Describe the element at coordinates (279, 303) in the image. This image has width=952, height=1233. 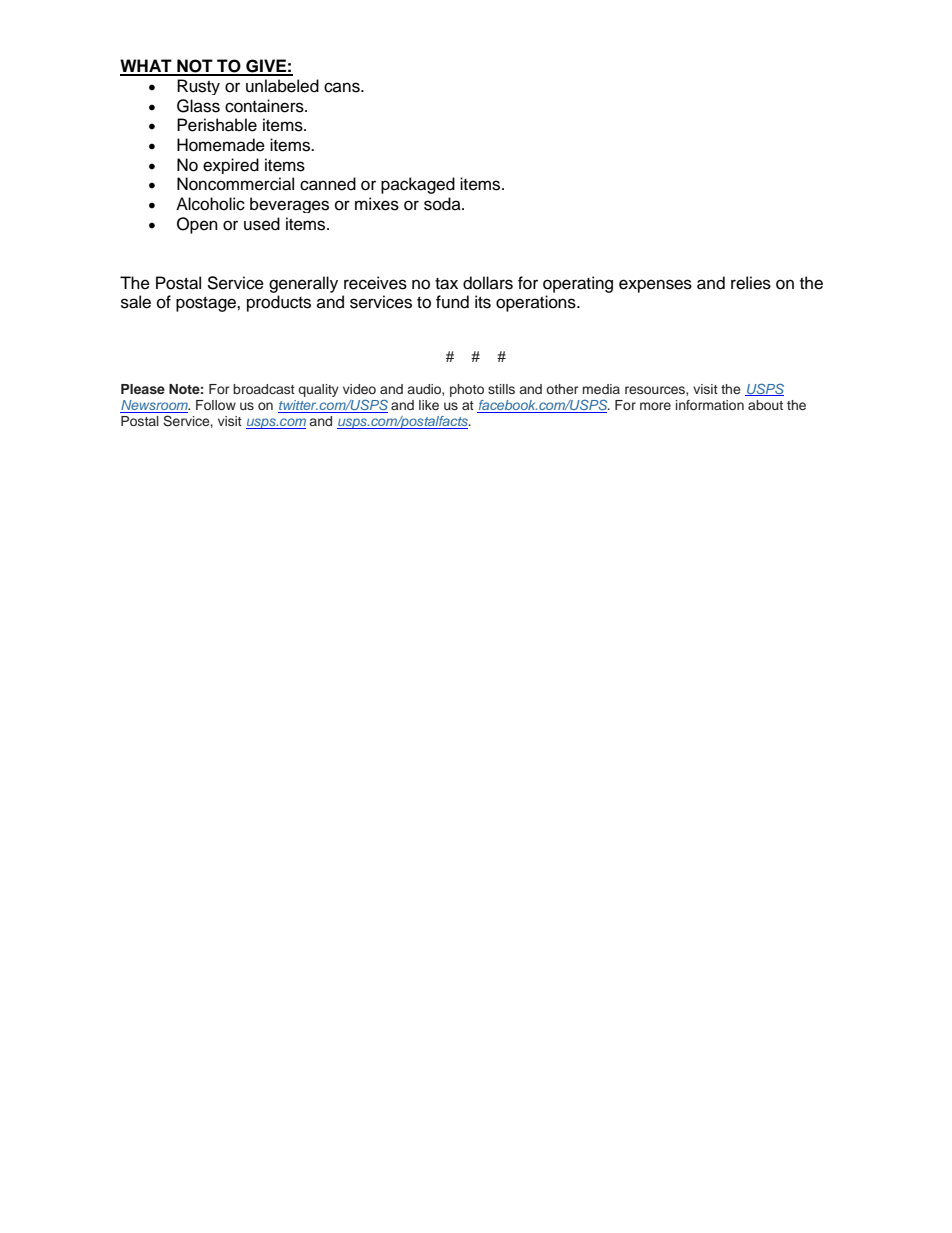
I see `products` at that location.
